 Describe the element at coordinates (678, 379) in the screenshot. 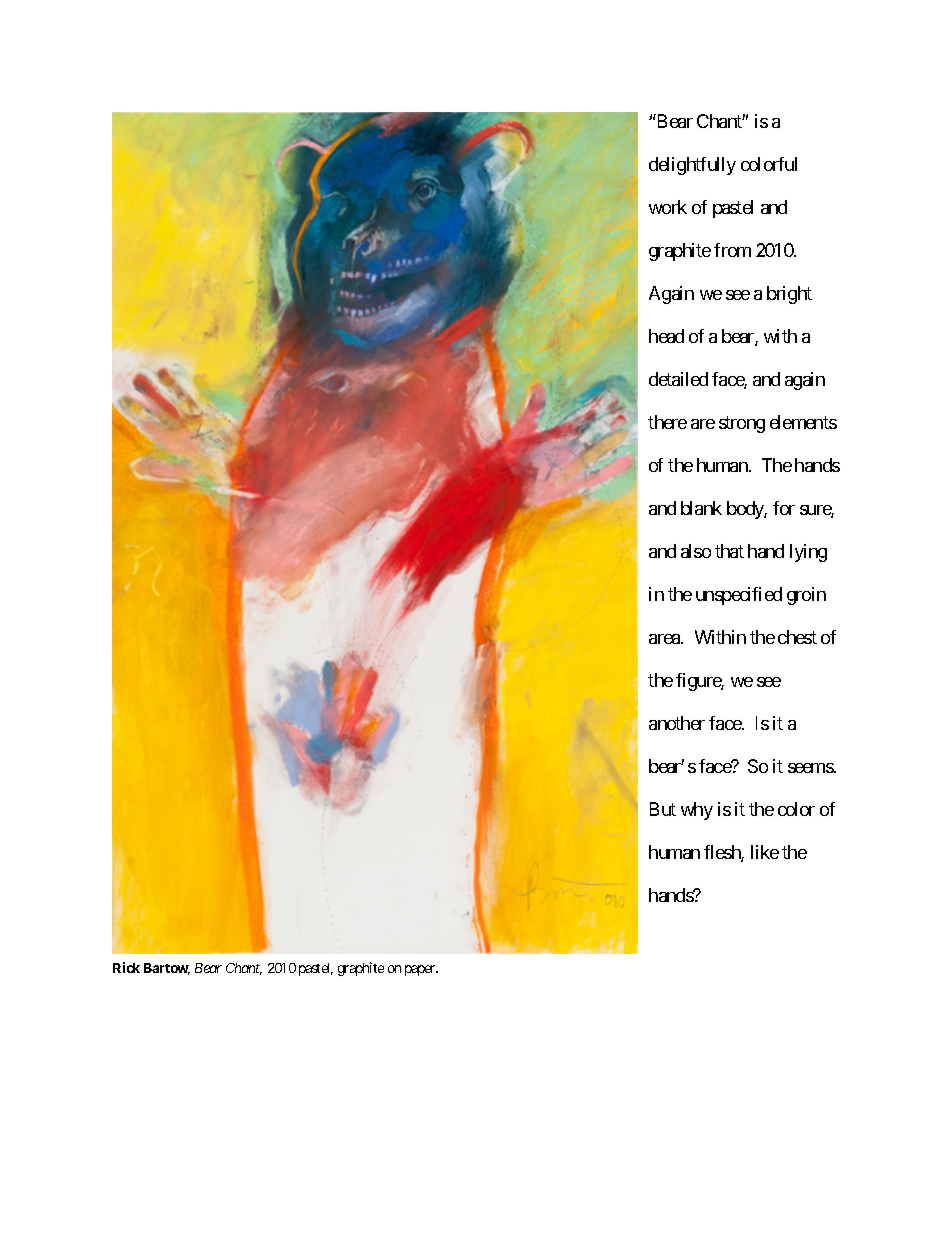

I see `detailed` at that location.
